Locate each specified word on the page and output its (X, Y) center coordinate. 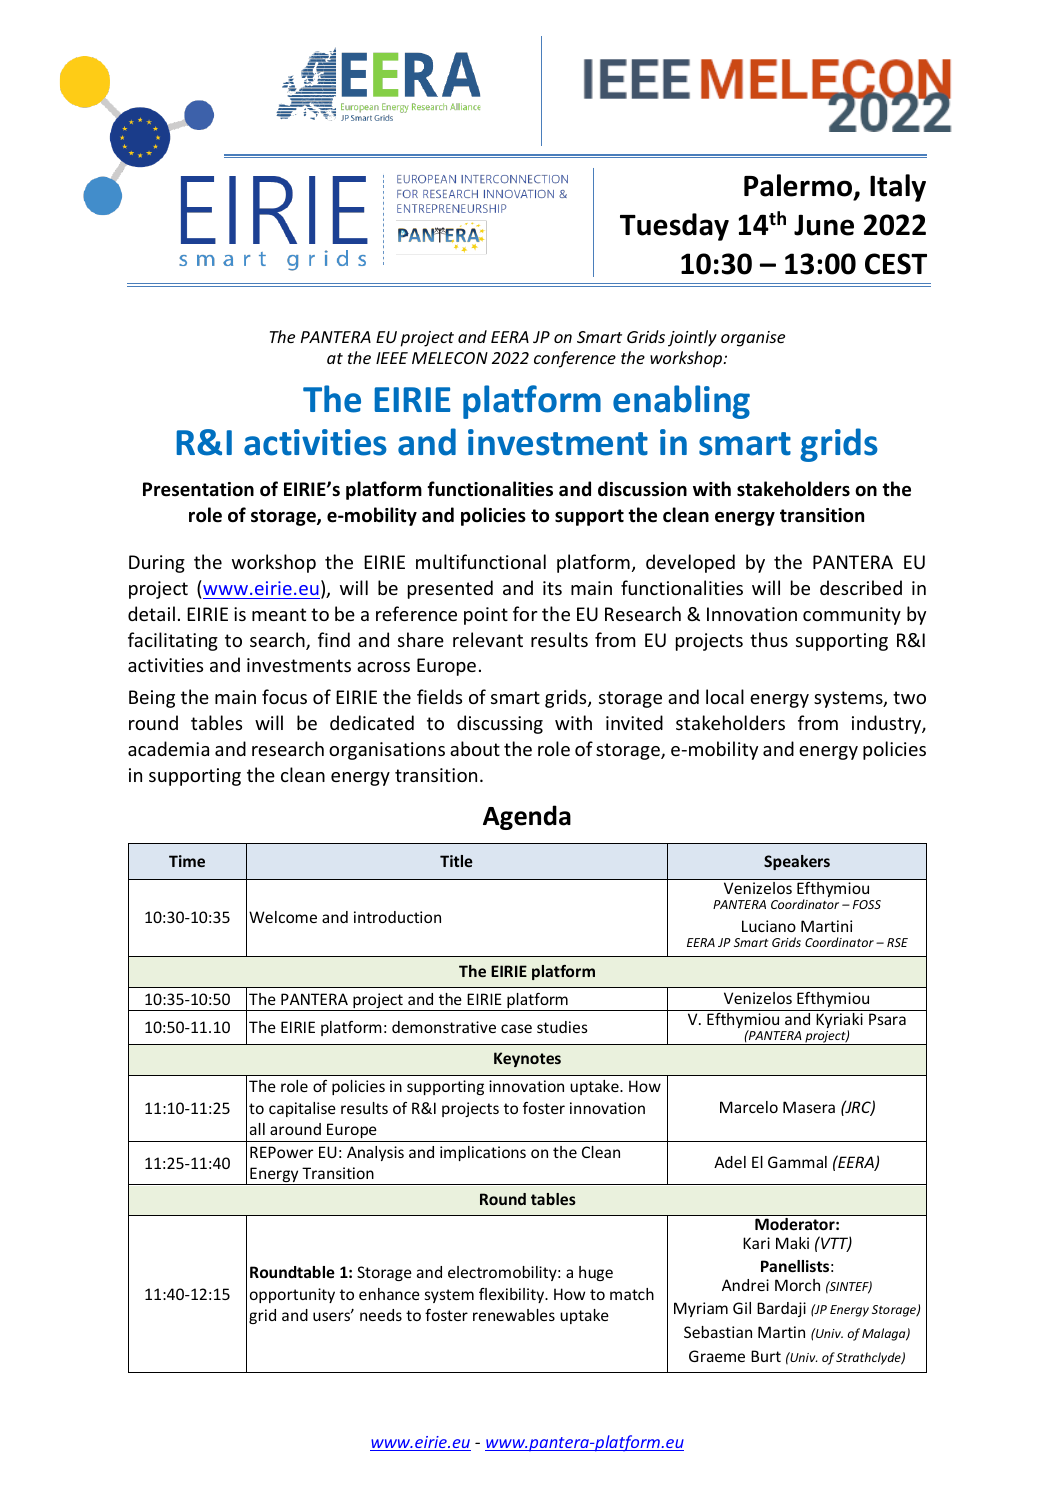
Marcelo (749, 1107)
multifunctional (481, 561)
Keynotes (527, 1059)
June (824, 225)
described (861, 587)
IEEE (392, 358)
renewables (514, 1315)
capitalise (302, 1109)
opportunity (292, 1295)
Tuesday (674, 227)
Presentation (198, 489)
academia (168, 748)
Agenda (527, 817)
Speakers (797, 862)
